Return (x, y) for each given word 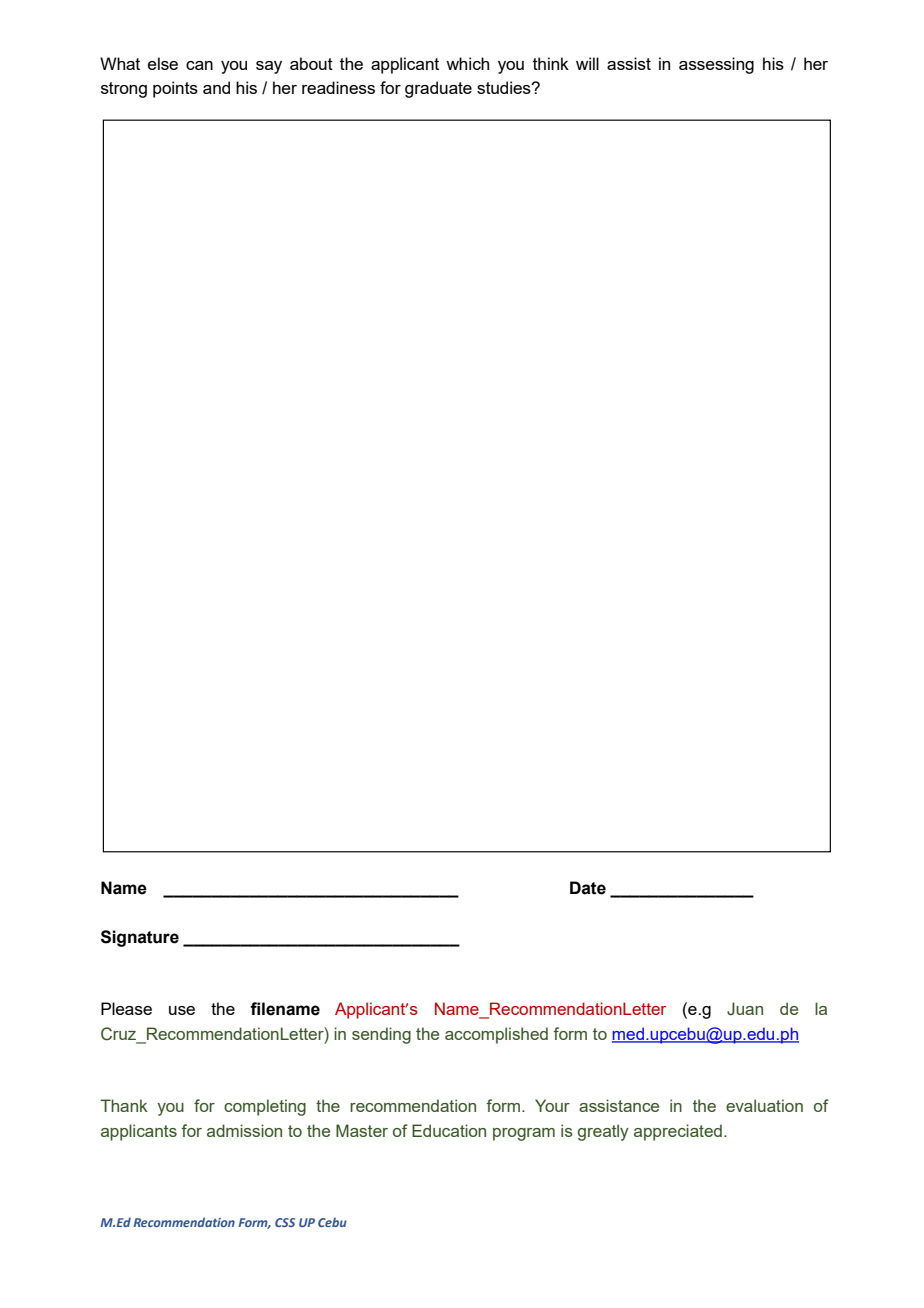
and (216, 87)
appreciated (678, 1132)
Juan (745, 1009)
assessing (716, 65)
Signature (140, 938)
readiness (338, 87)
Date (588, 888)
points (175, 89)
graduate (438, 89)
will (587, 63)
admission (244, 1130)
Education (449, 1130)
